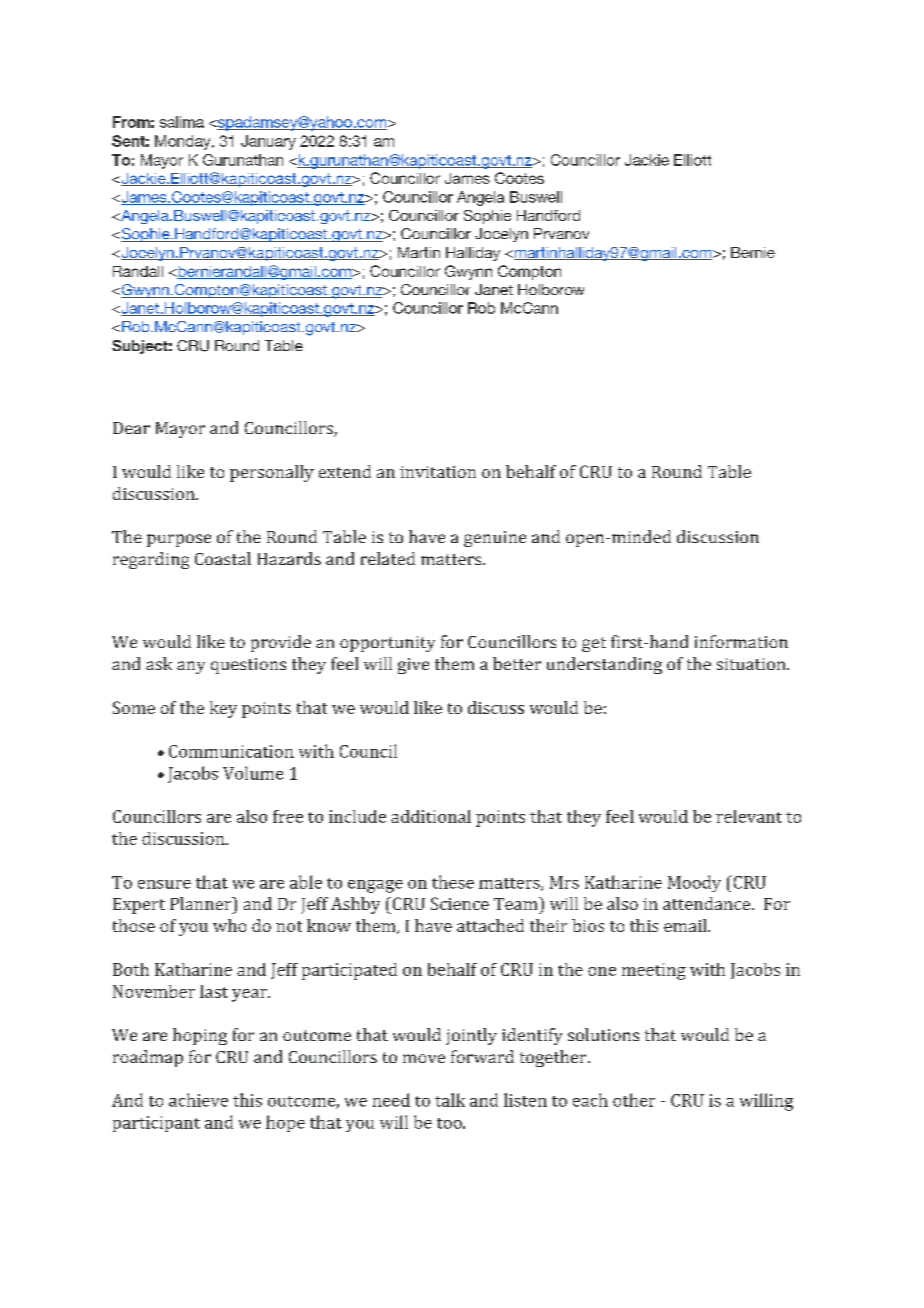 The width and height of the document is (924, 1308). What do you see at coordinates (604, 665) in the document?
I see `understanding` at bounding box center [604, 665].
